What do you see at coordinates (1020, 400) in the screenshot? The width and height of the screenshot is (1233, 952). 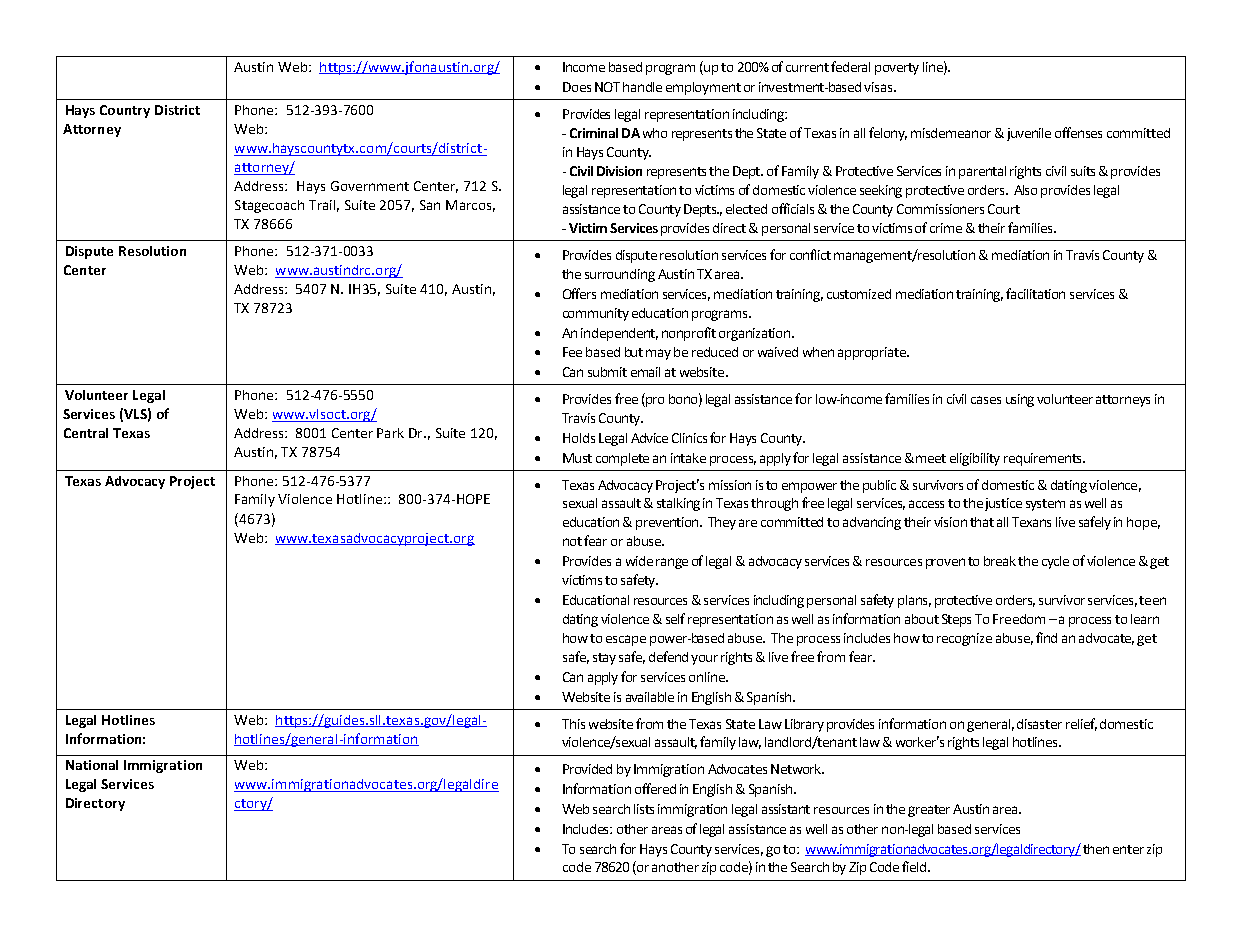 I see `using` at bounding box center [1020, 400].
